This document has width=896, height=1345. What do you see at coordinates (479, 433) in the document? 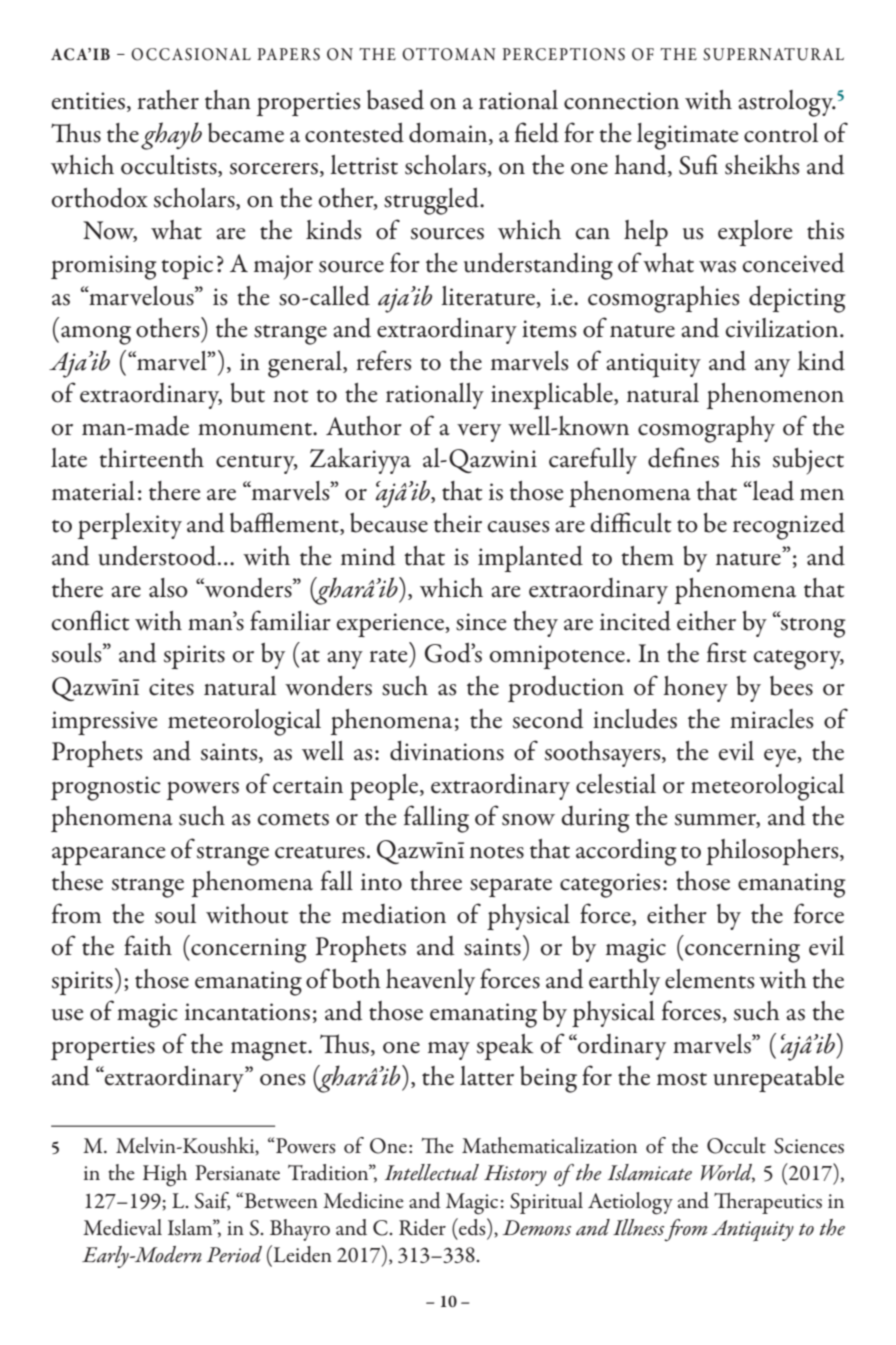
I see `very` at bounding box center [479, 433].
